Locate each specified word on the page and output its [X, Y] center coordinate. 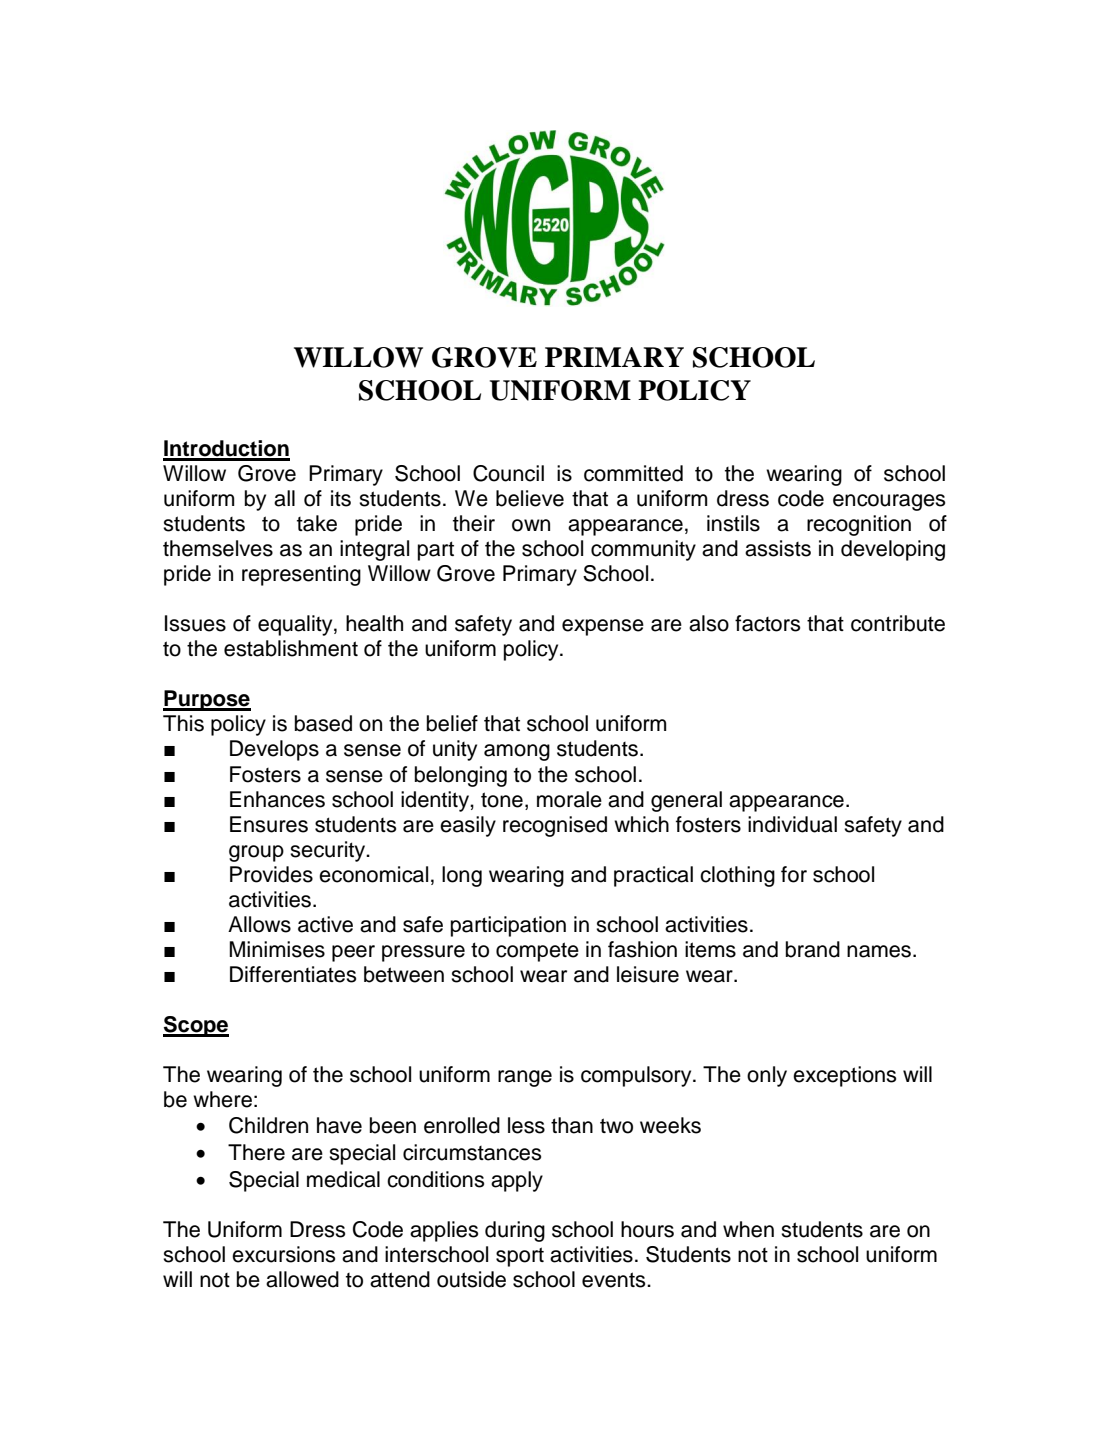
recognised [555, 826]
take [317, 523]
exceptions [844, 1076]
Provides [271, 874]
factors [767, 623]
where [222, 1099]
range [525, 1078]
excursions [283, 1254]
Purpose [207, 700]
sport [520, 1257]
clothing [737, 876]
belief [452, 723]
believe [530, 498]
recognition [859, 525]
